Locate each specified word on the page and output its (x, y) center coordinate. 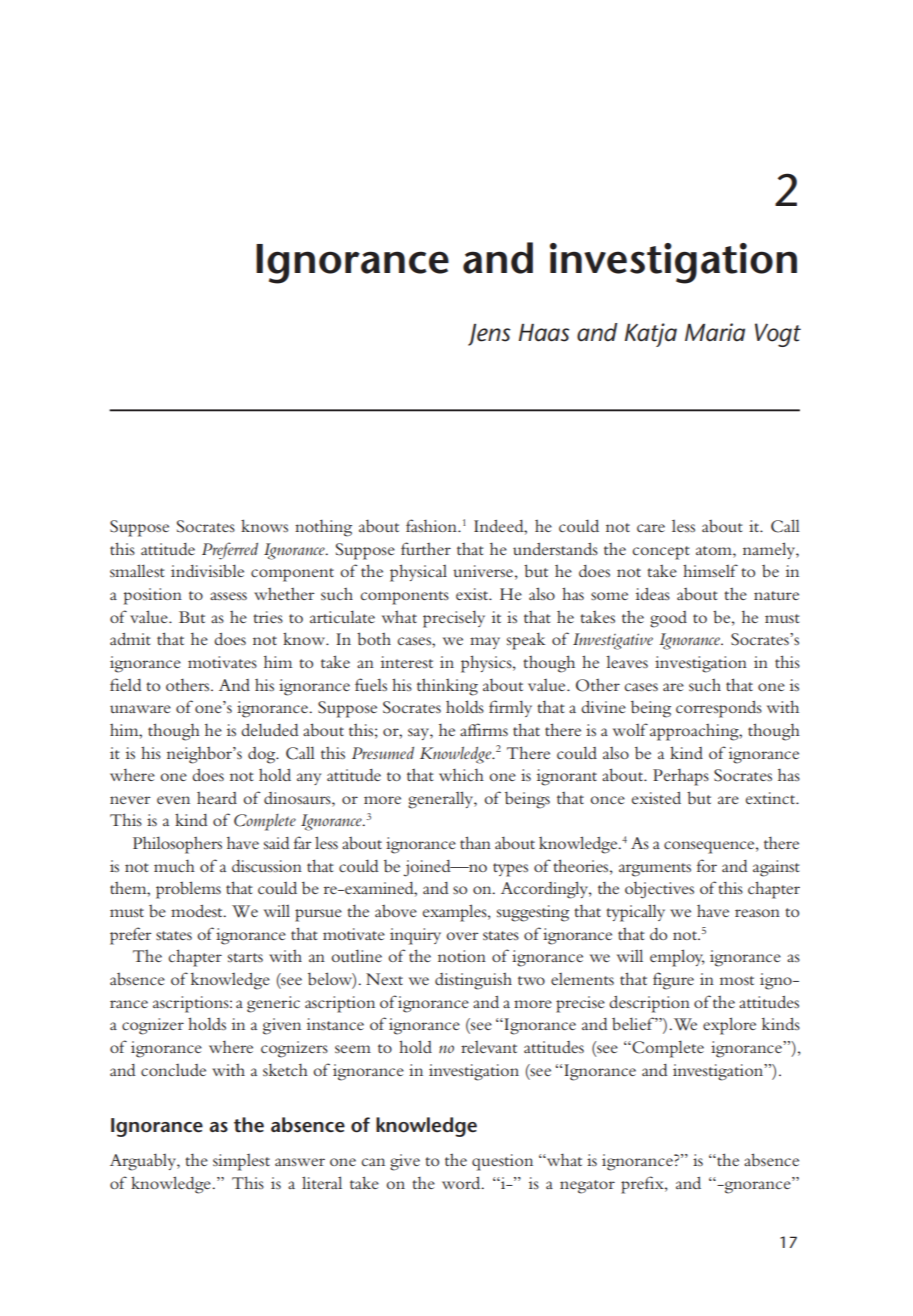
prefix (643, 1185)
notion (462, 956)
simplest (241, 1162)
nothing (323, 528)
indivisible (207, 570)
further (426, 548)
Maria (715, 332)
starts (245, 957)
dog (263, 755)
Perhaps (681, 777)
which (461, 775)
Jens (489, 335)
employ (677, 958)
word (462, 1183)
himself (710, 570)
